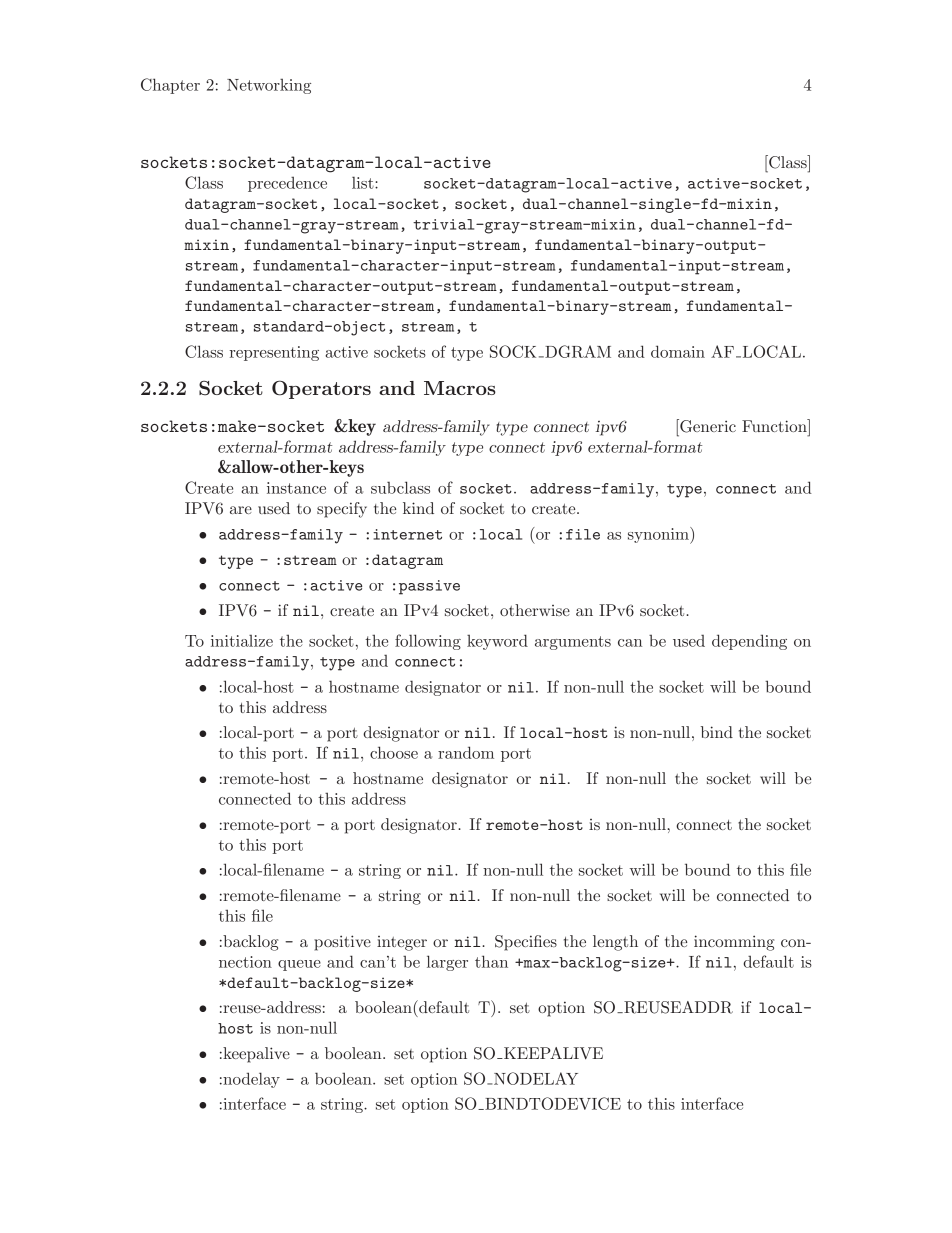  I want to click on positive, so click(342, 943).
